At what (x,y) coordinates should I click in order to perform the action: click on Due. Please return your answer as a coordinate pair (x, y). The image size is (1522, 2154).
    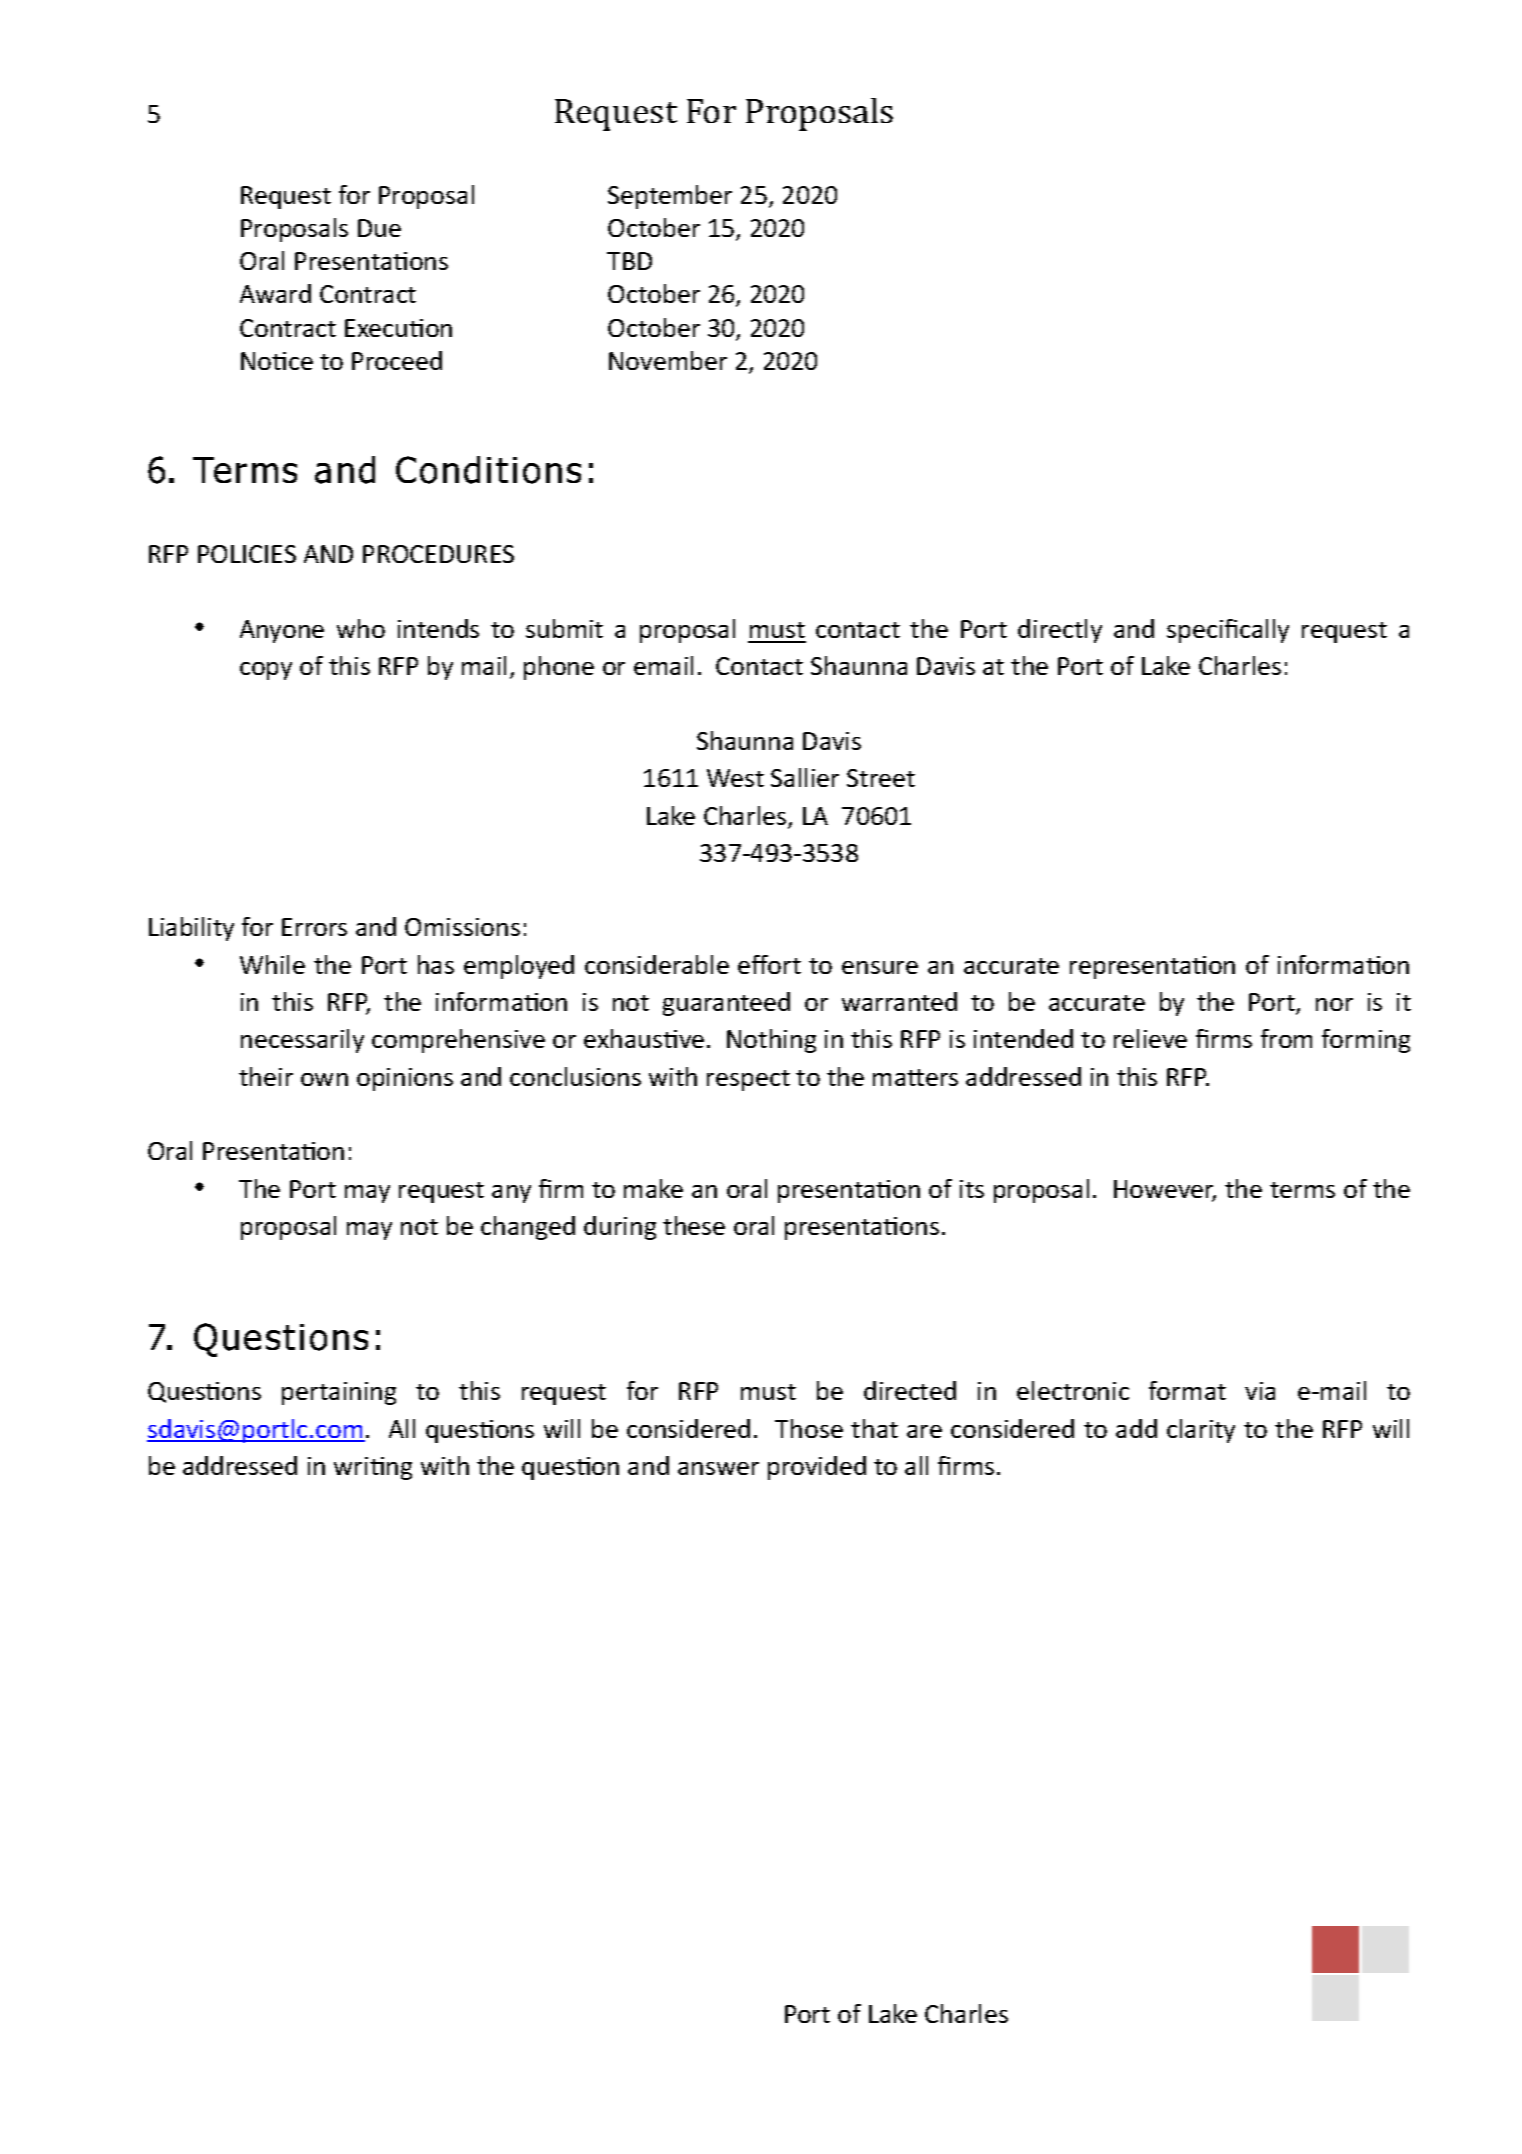
    Looking at the image, I should click on (379, 228).
